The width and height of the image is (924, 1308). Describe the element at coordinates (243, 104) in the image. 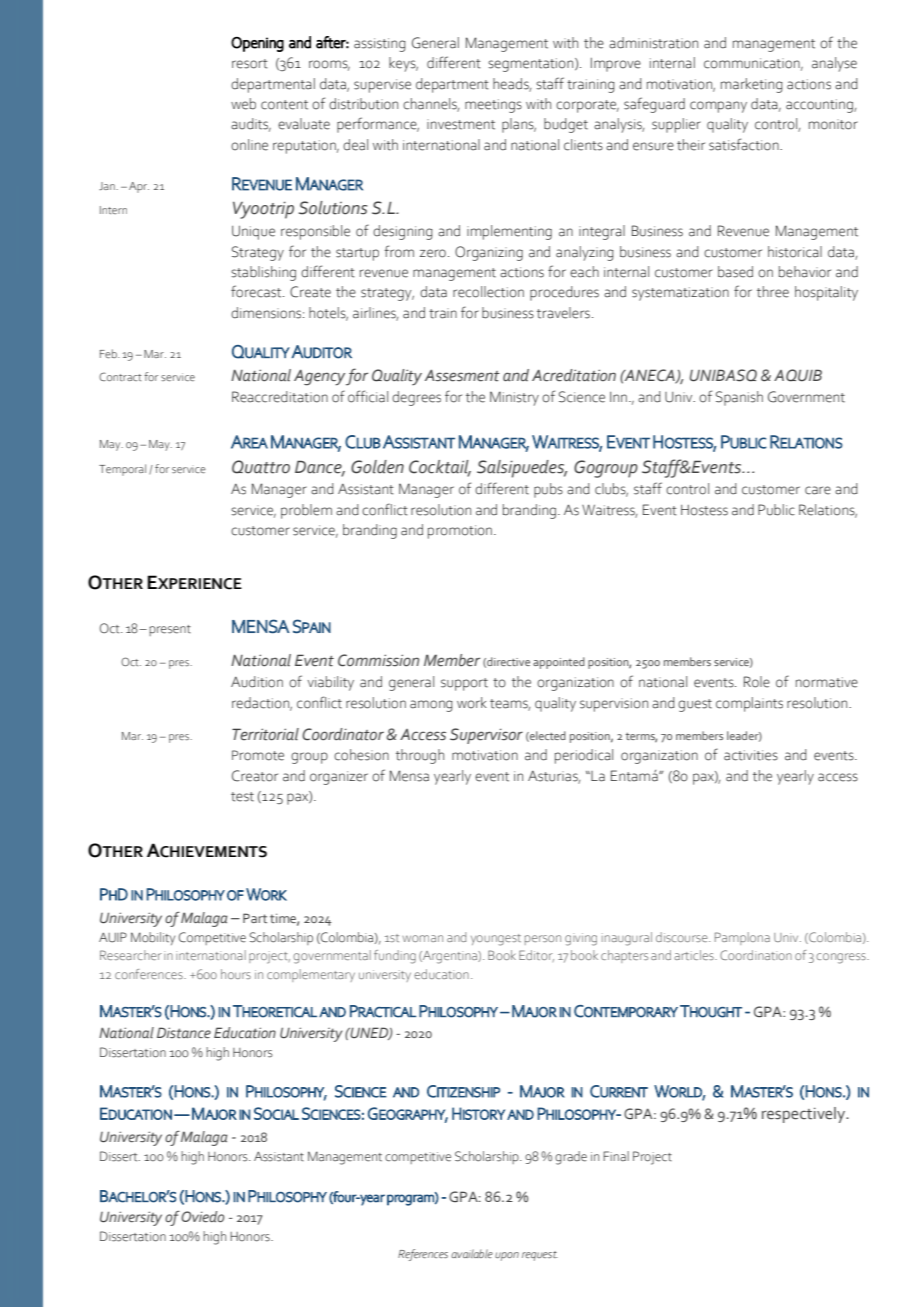

I see `web` at that location.
